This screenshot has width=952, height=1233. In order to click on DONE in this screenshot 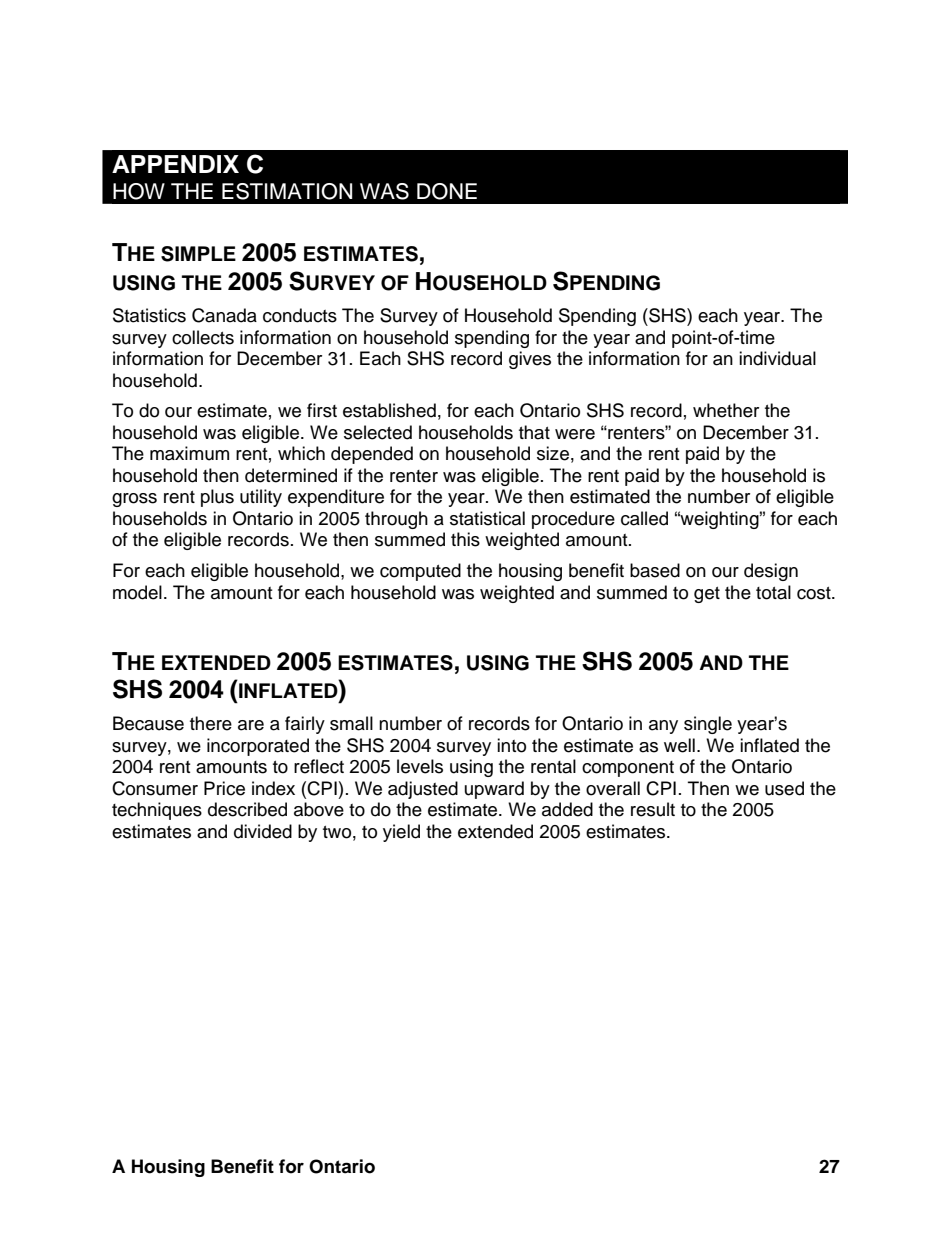, I will do `click(447, 191)`.
